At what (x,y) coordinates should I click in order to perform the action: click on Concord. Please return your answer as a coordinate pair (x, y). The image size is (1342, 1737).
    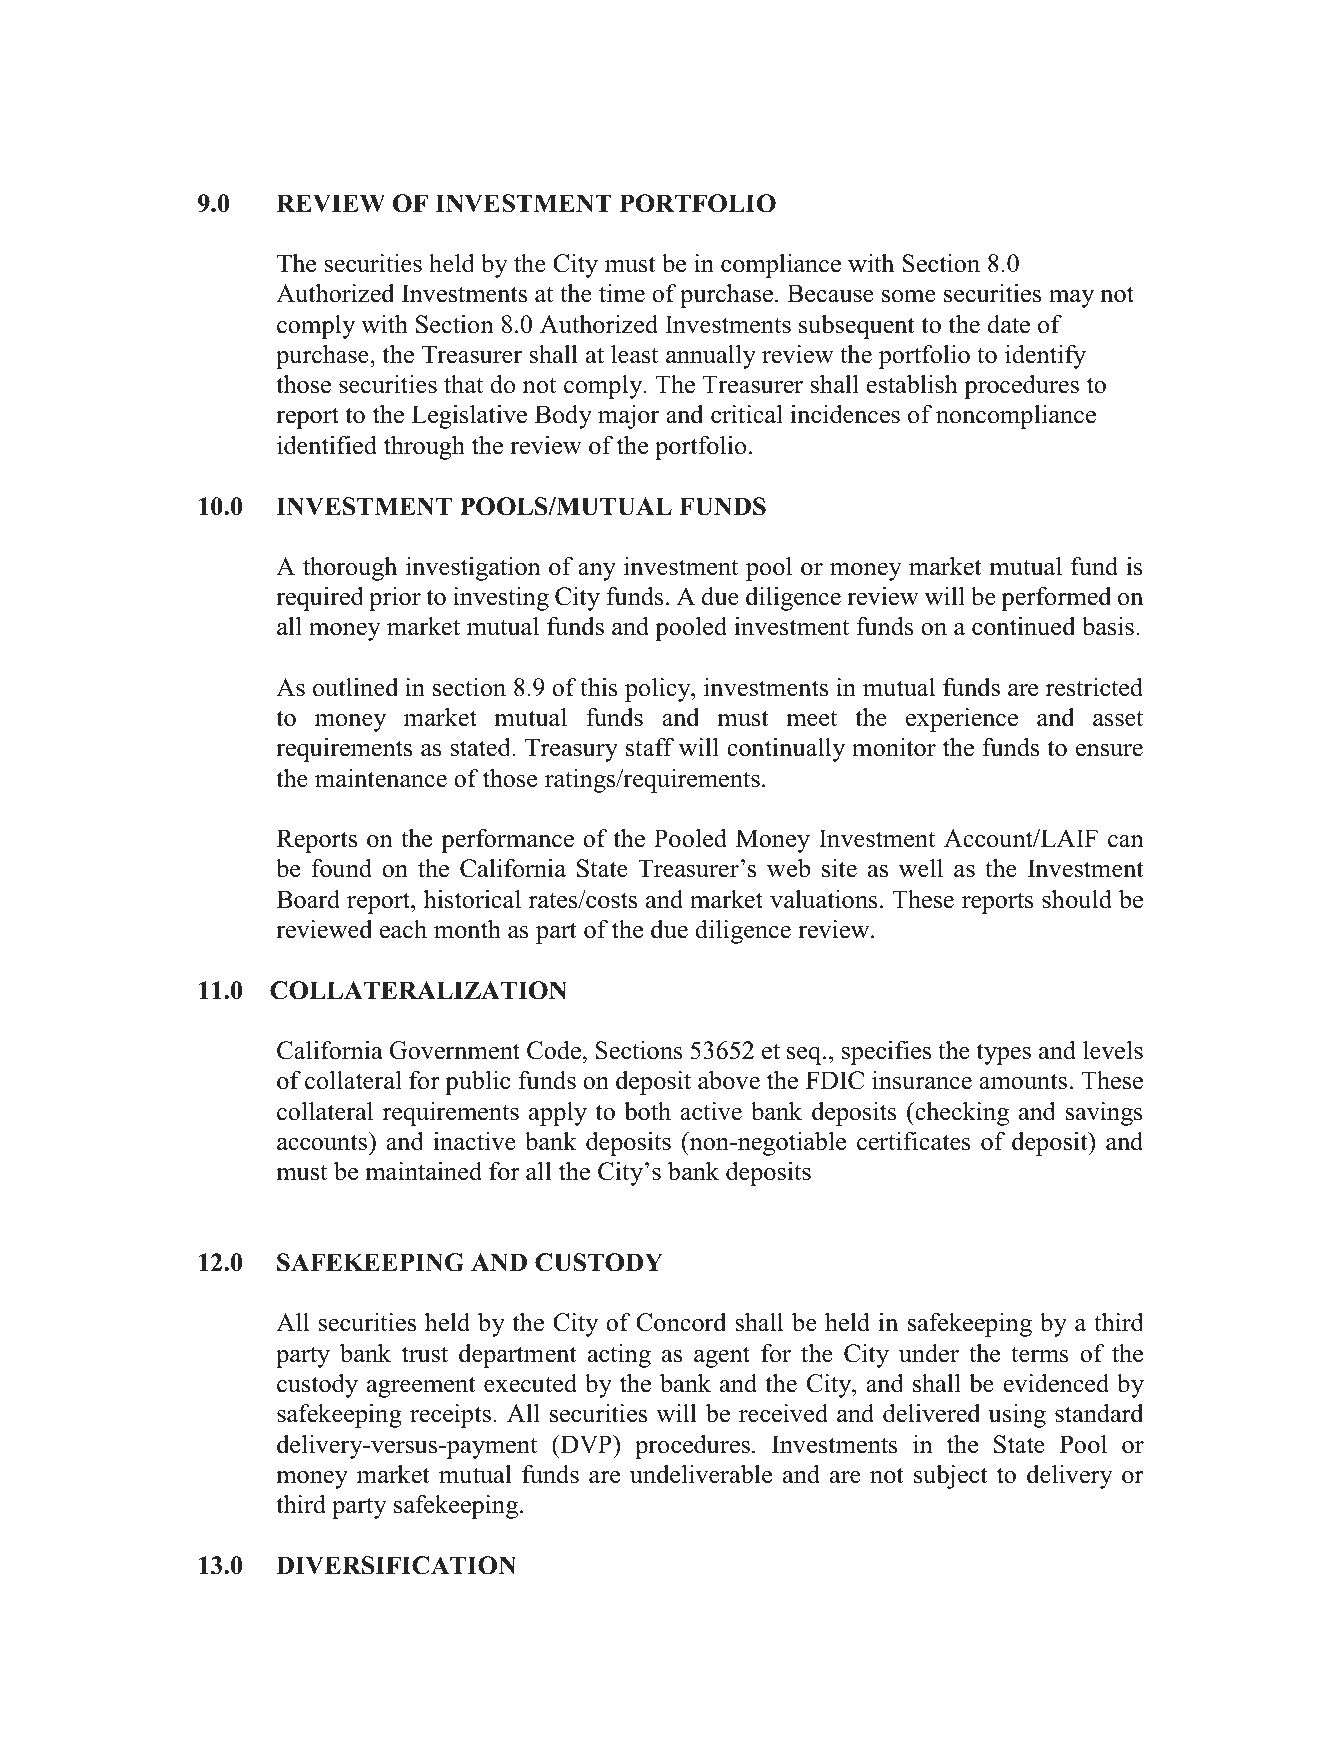
    Looking at the image, I should click on (681, 1322).
